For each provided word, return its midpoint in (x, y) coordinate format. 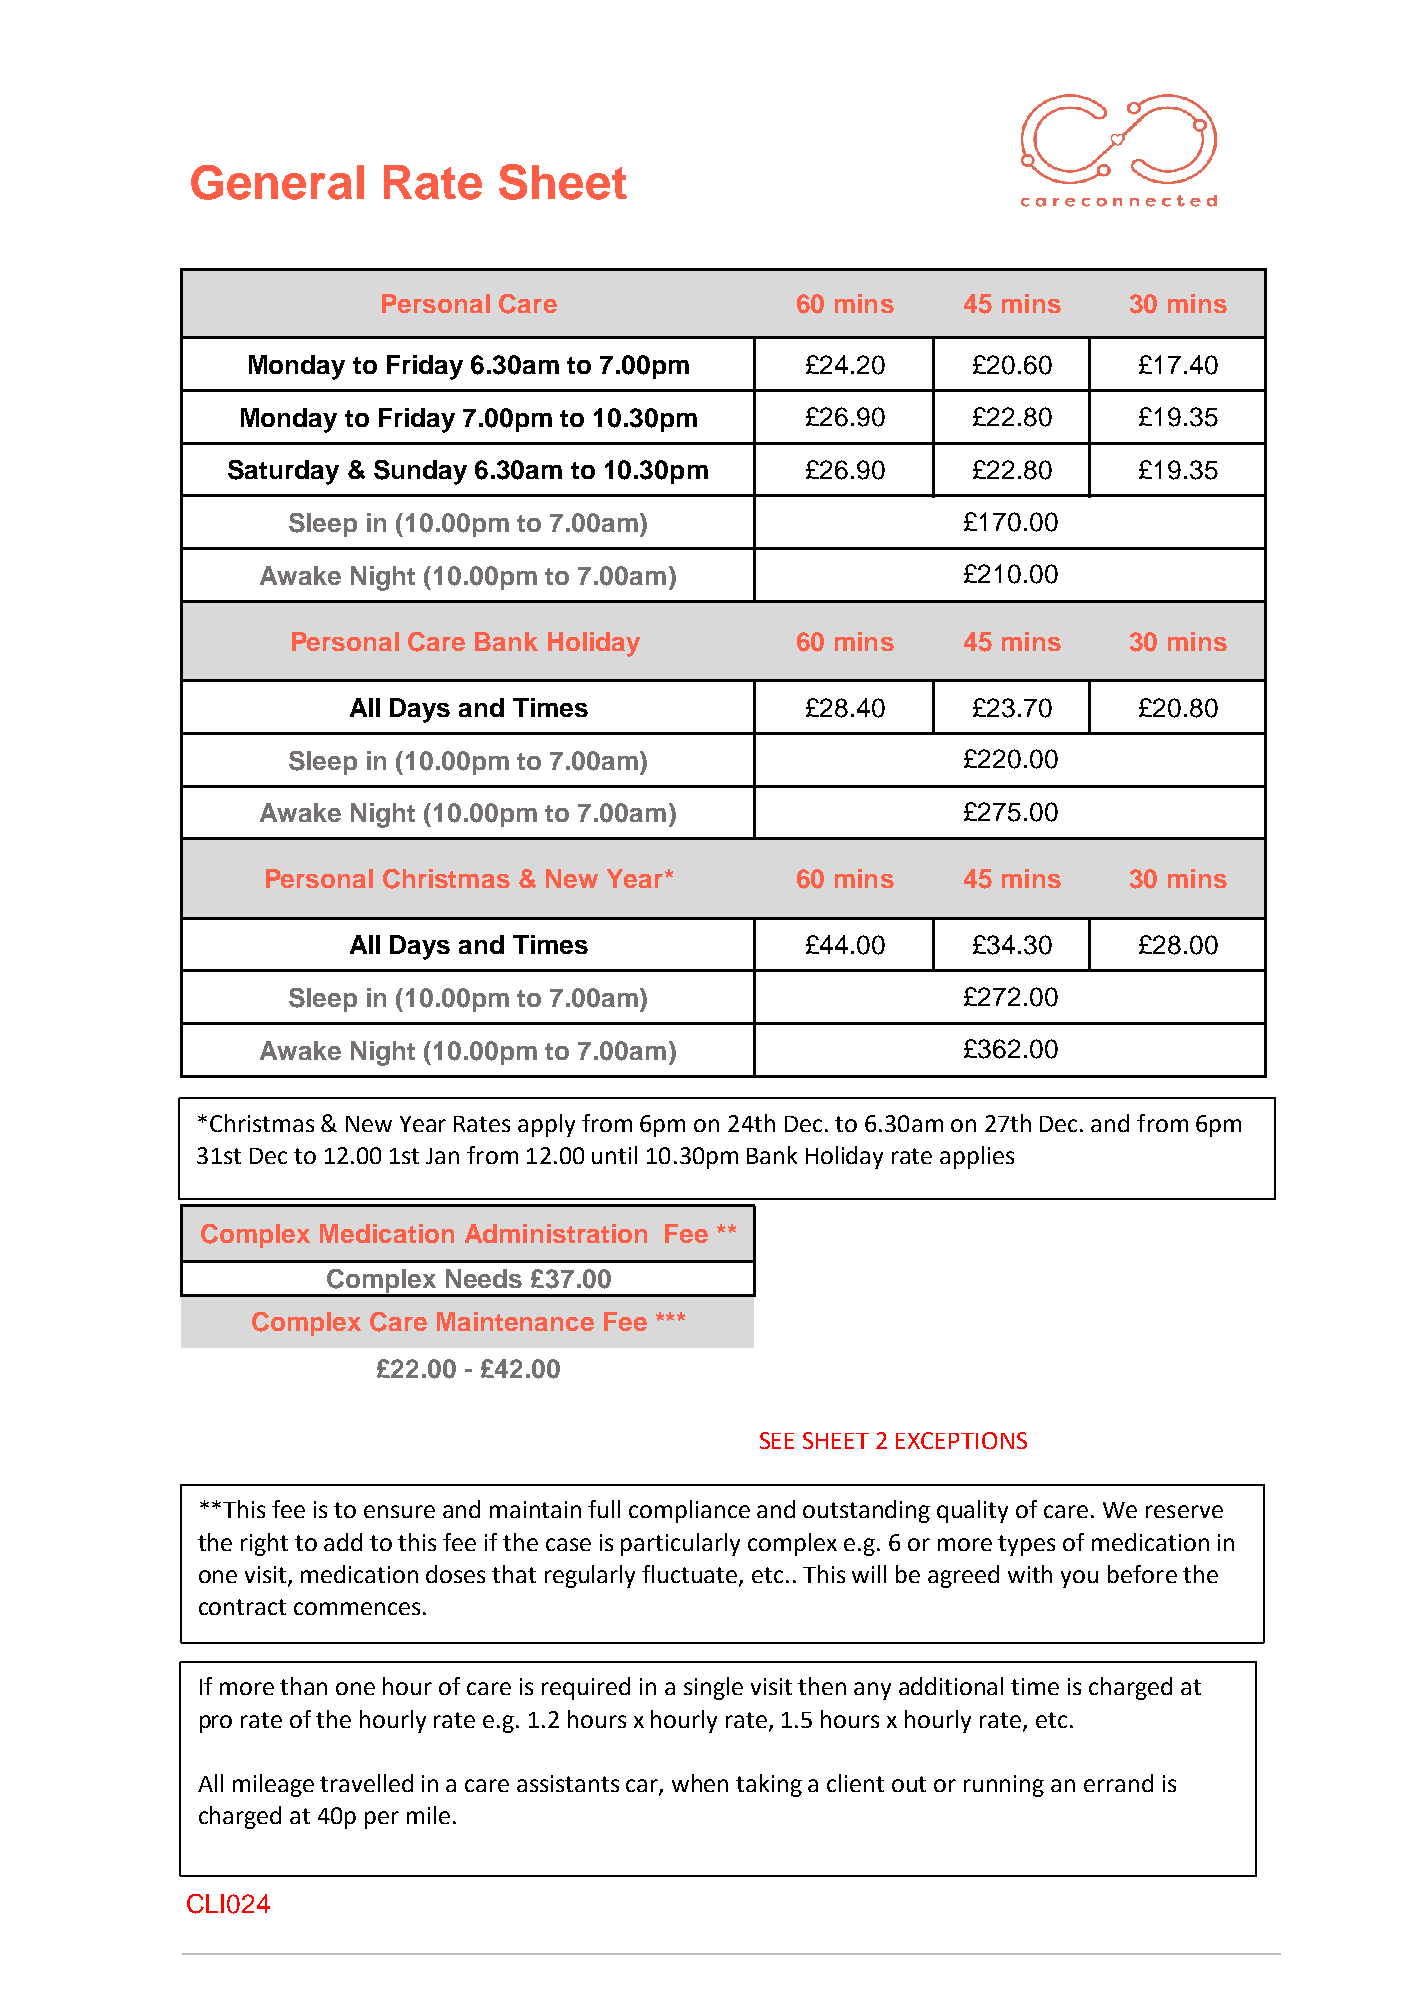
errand (1118, 1783)
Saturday (283, 472)
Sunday (420, 472)
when (700, 1783)
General (277, 182)
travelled (366, 1783)
